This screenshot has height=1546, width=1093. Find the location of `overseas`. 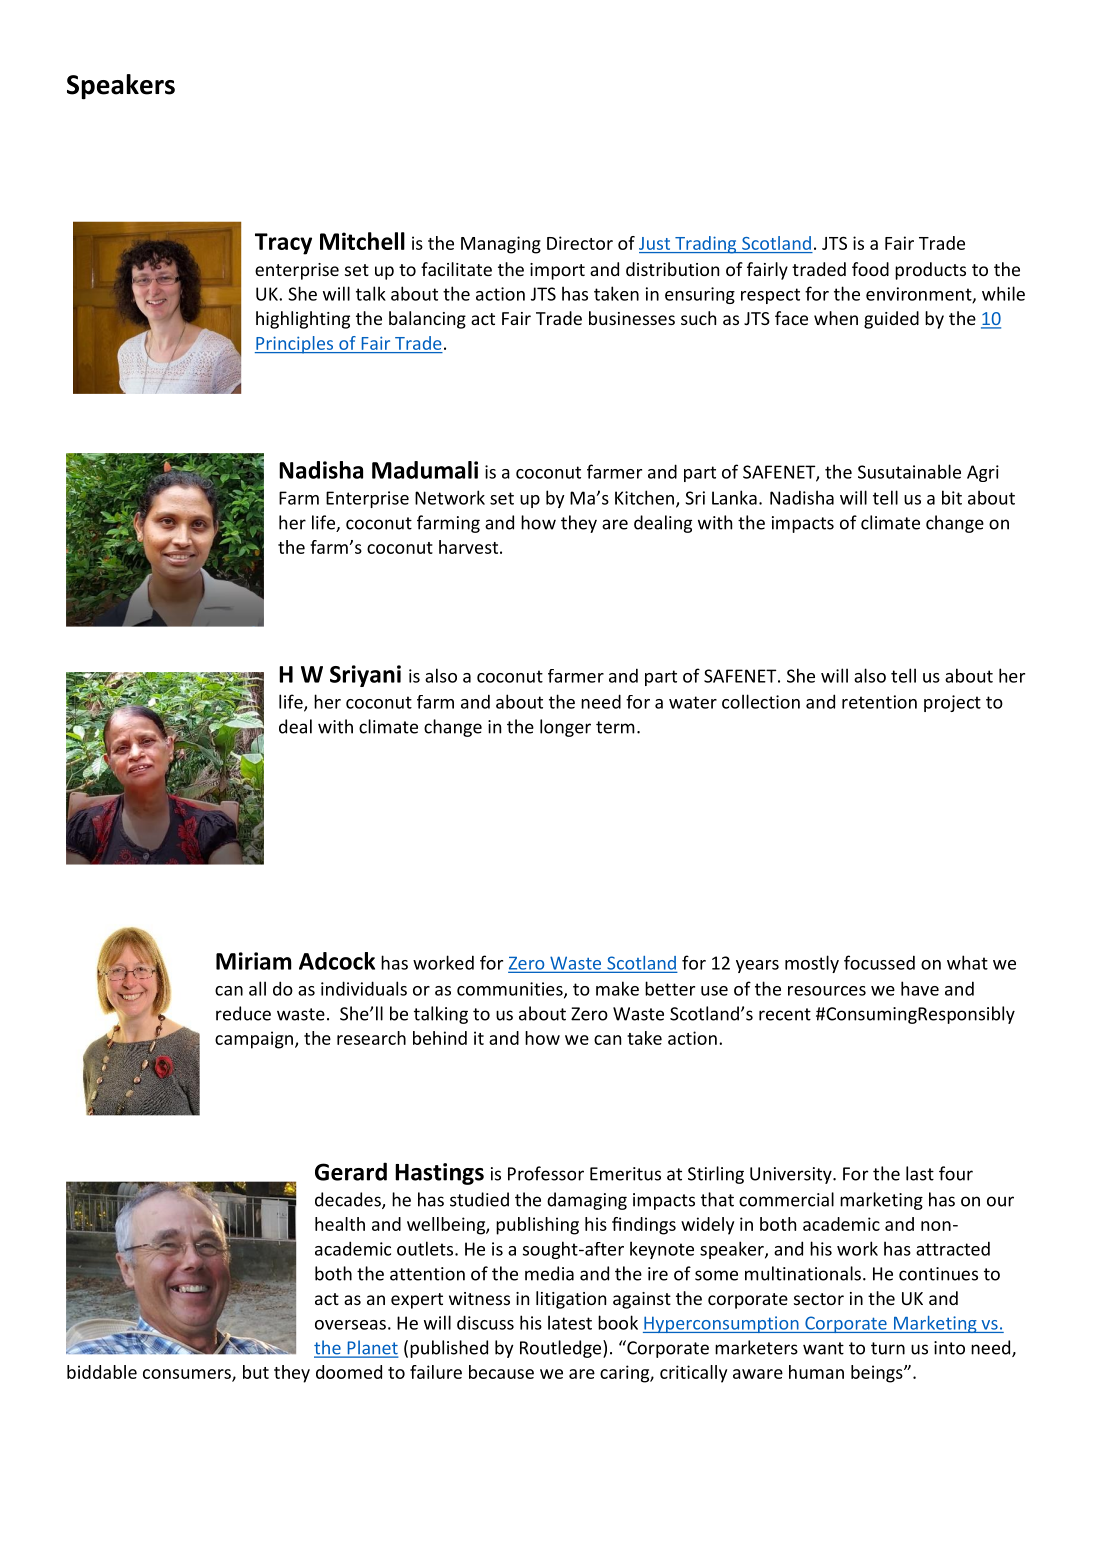

overseas is located at coordinates (350, 1325).
